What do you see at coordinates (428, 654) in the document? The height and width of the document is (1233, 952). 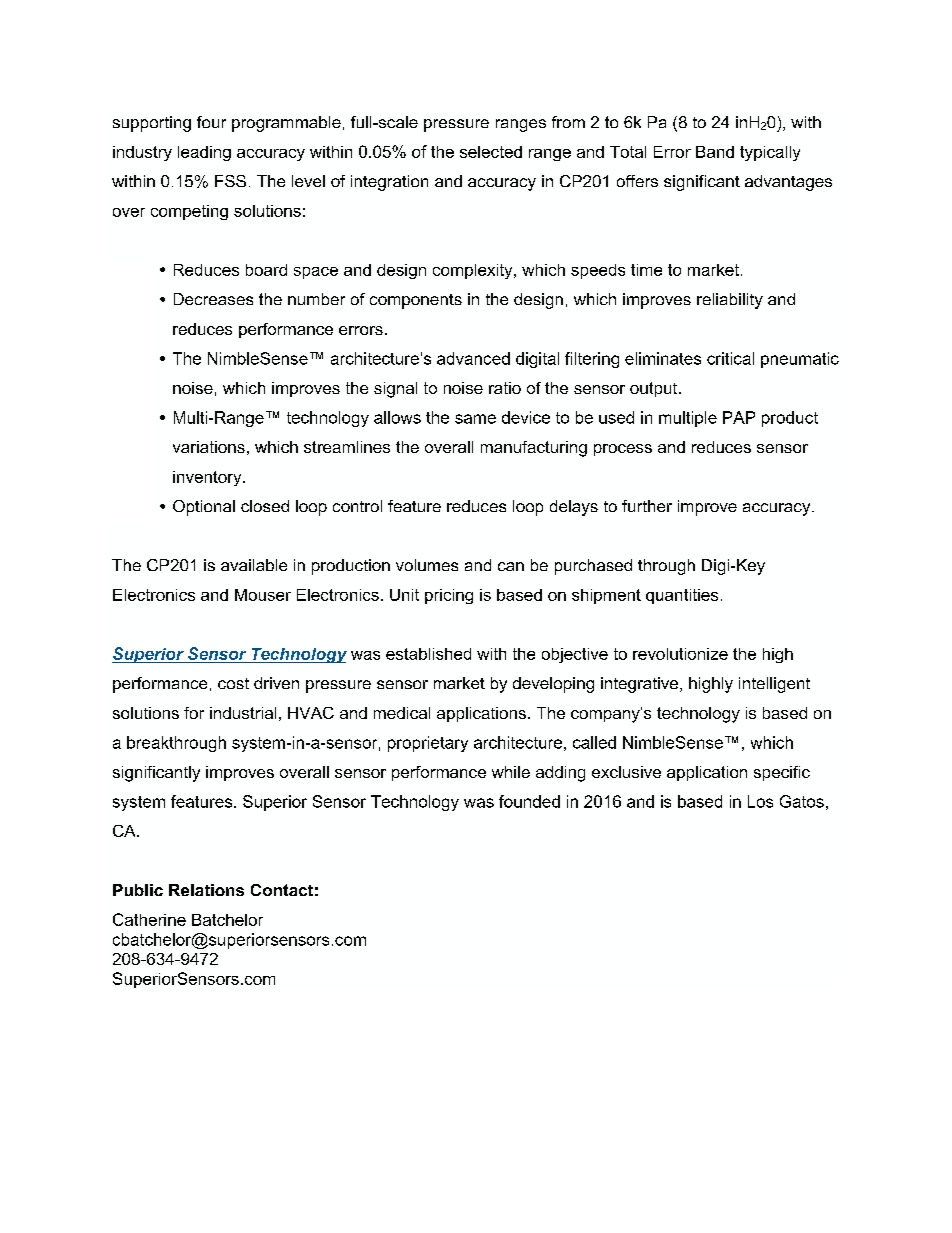 I see `established` at bounding box center [428, 654].
